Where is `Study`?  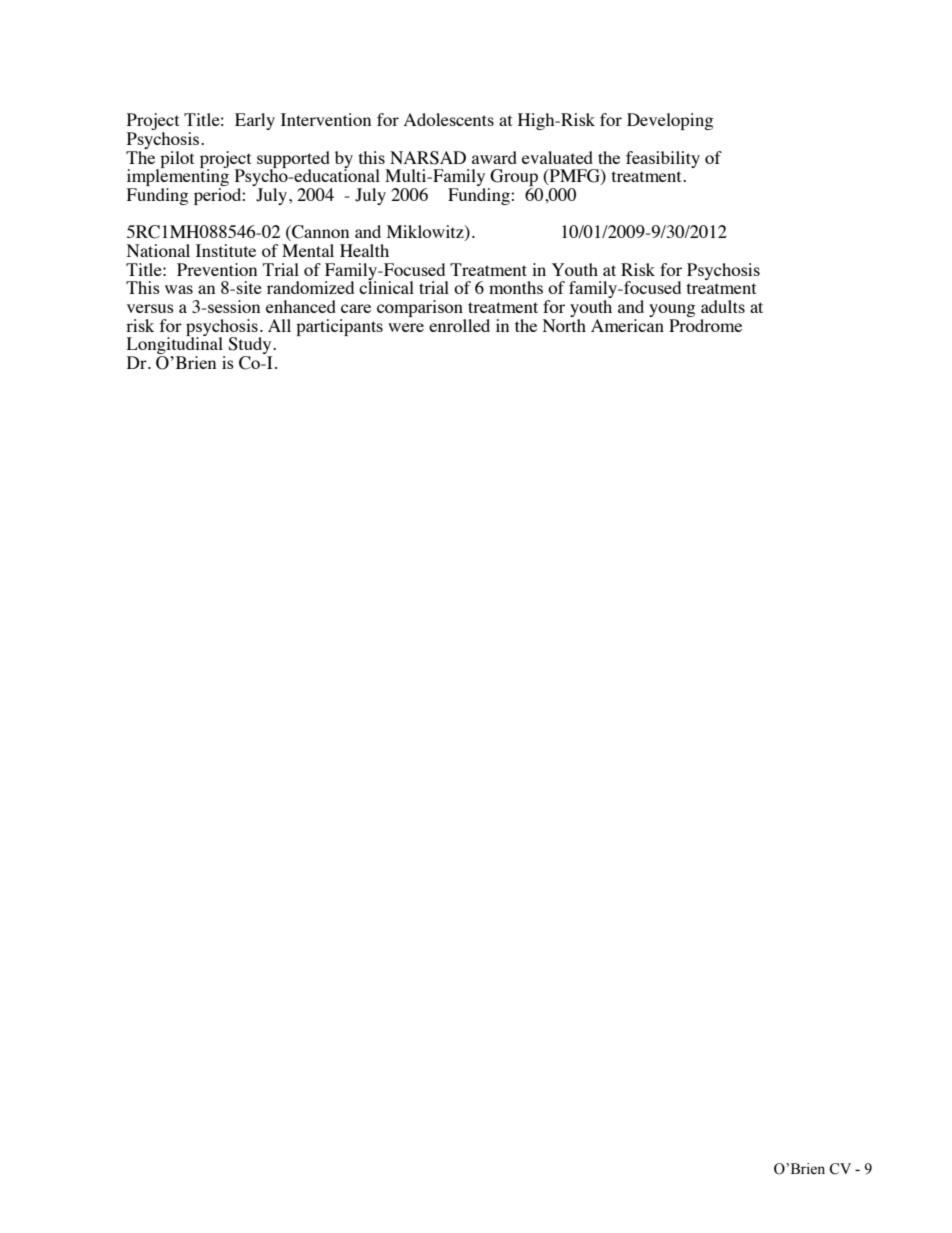 Study is located at coordinates (251, 347).
